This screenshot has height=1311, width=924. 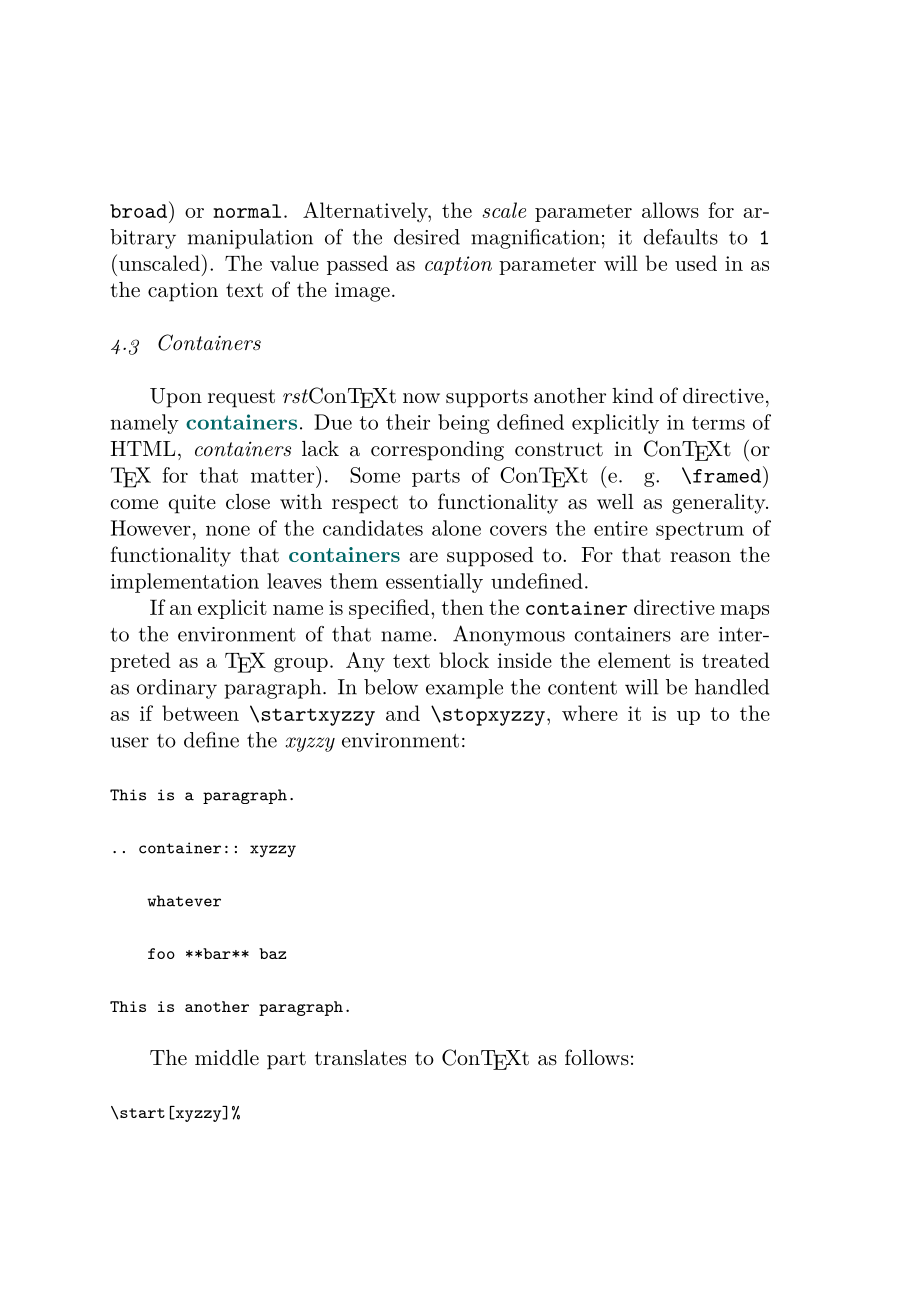 What do you see at coordinates (185, 583) in the screenshot?
I see `implementation` at bounding box center [185, 583].
